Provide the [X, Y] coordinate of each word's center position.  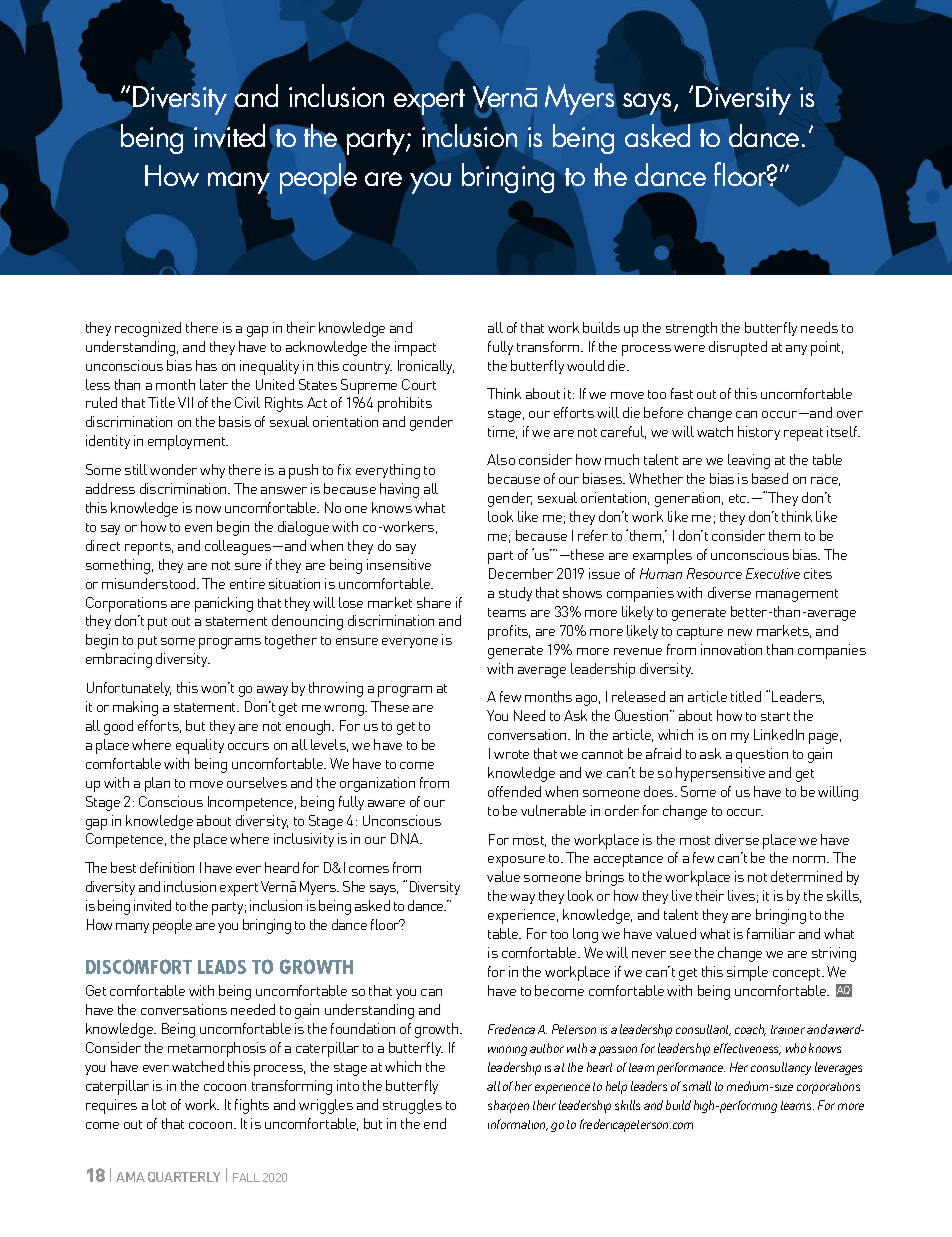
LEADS [222, 967]
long [585, 935]
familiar [771, 933]
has [206, 365]
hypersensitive [720, 774]
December [521, 573]
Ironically [426, 367]
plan [157, 784]
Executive [773, 573]
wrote [511, 754]
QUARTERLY [184, 1177]
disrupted [738, 348]
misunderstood [150, 583]
